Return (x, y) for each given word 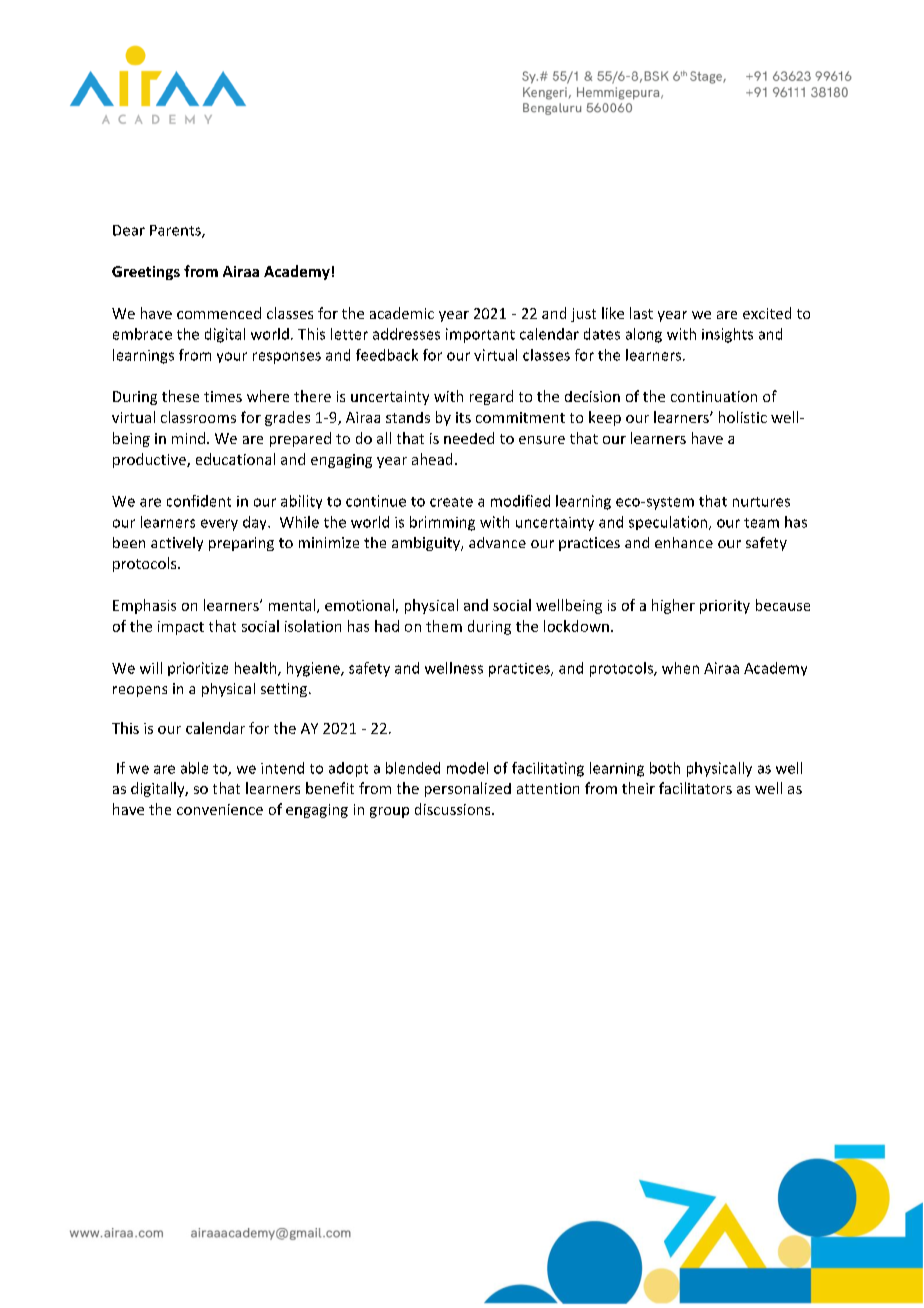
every (219, 525)
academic (402, 313)
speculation (669, 523)
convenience (220, 809)
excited (767, 313)
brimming (442, 523)
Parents (176, 231)
